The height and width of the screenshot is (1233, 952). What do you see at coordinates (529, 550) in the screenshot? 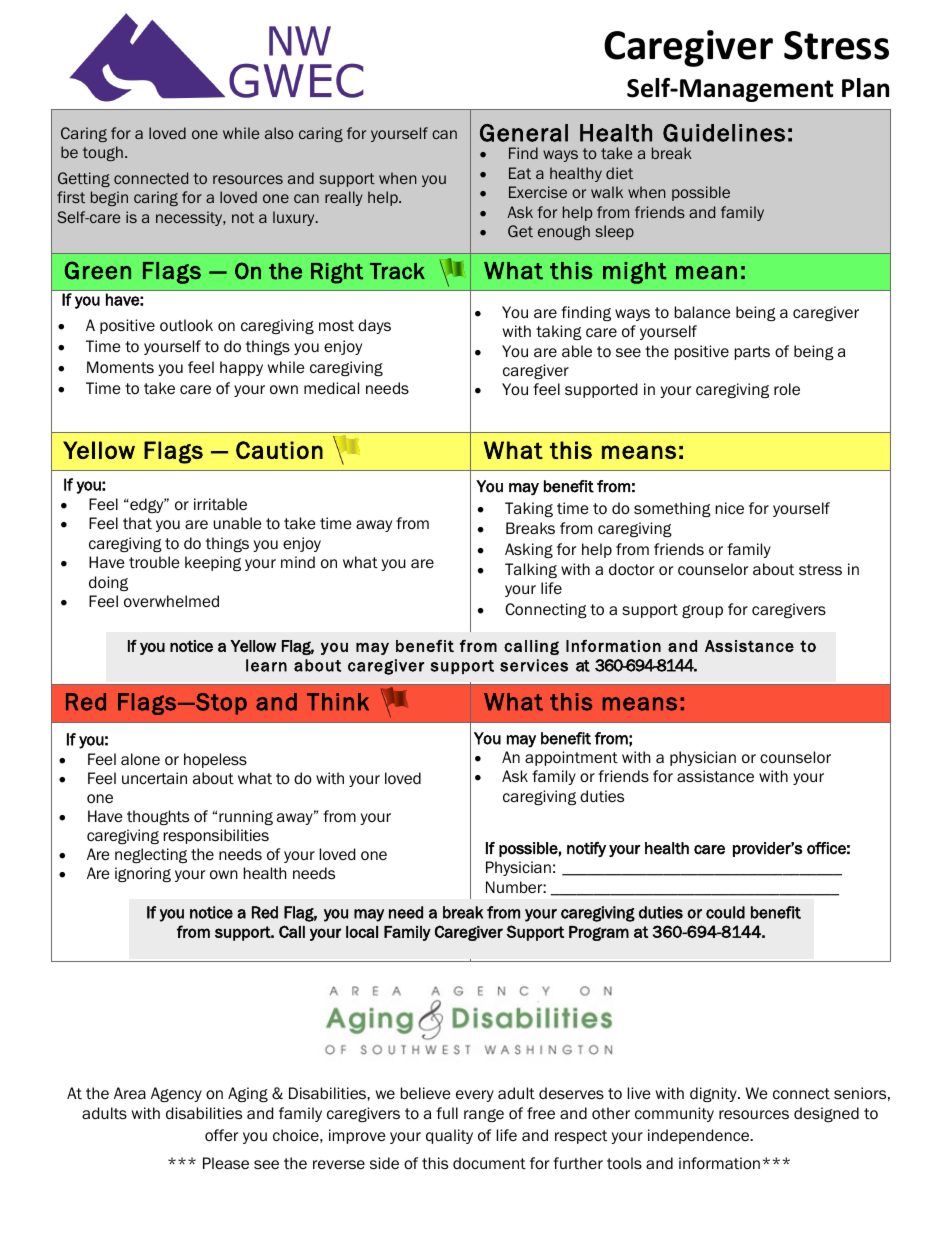
I see `Asking` at bounding box center [529, 550].
